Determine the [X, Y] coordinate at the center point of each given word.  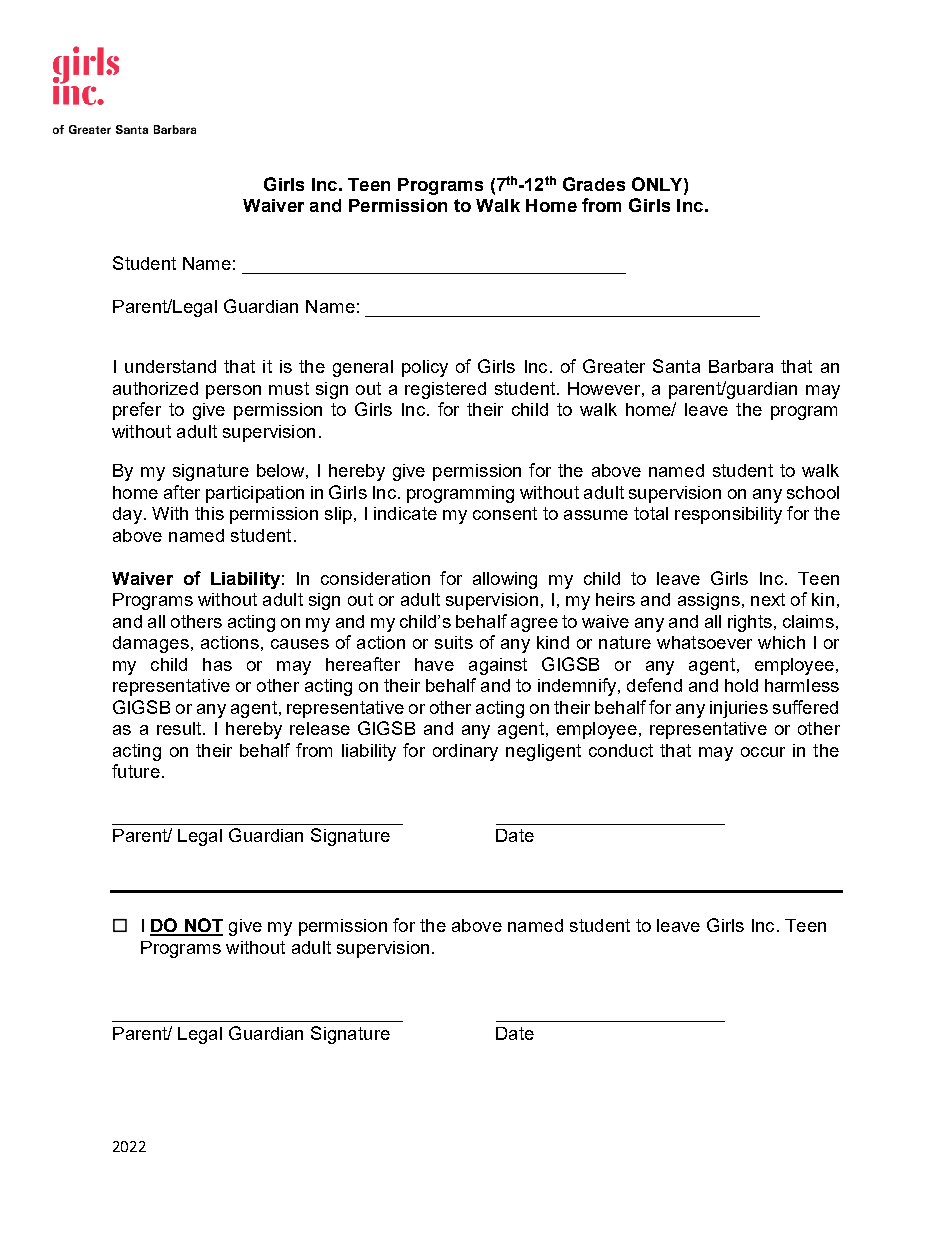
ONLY [658, 184]
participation [255, 494]
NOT [203, 926]
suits [454, 642]
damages [151, 644]
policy [425, 368]
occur [763, 752]
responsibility [728, 515]
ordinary [465, 752]
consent [505, 513]
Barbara [741, 366]
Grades [594, 184]
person [233, 392]
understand [170, 366]
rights [750, 623]
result [180, 728]
